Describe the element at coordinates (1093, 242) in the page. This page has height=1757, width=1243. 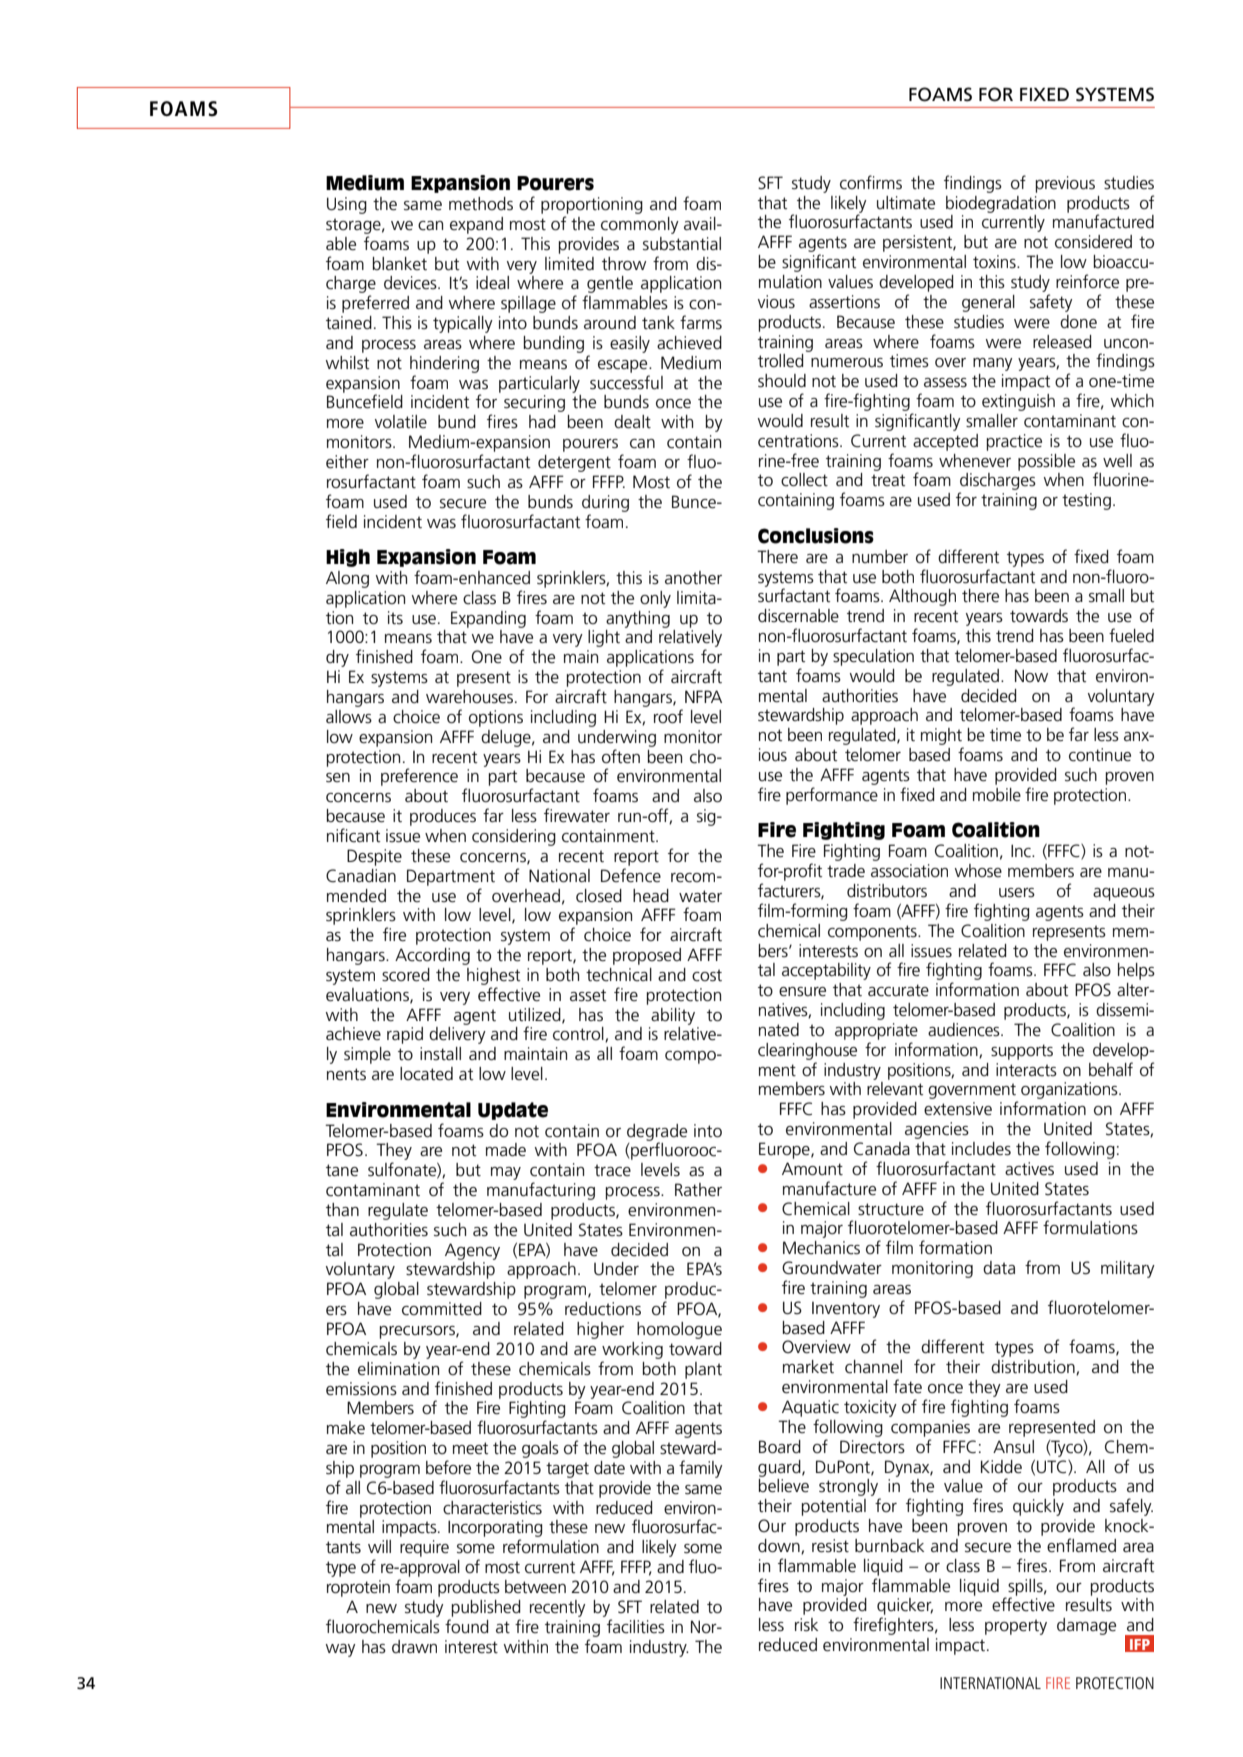
I see `considered` at that location.
